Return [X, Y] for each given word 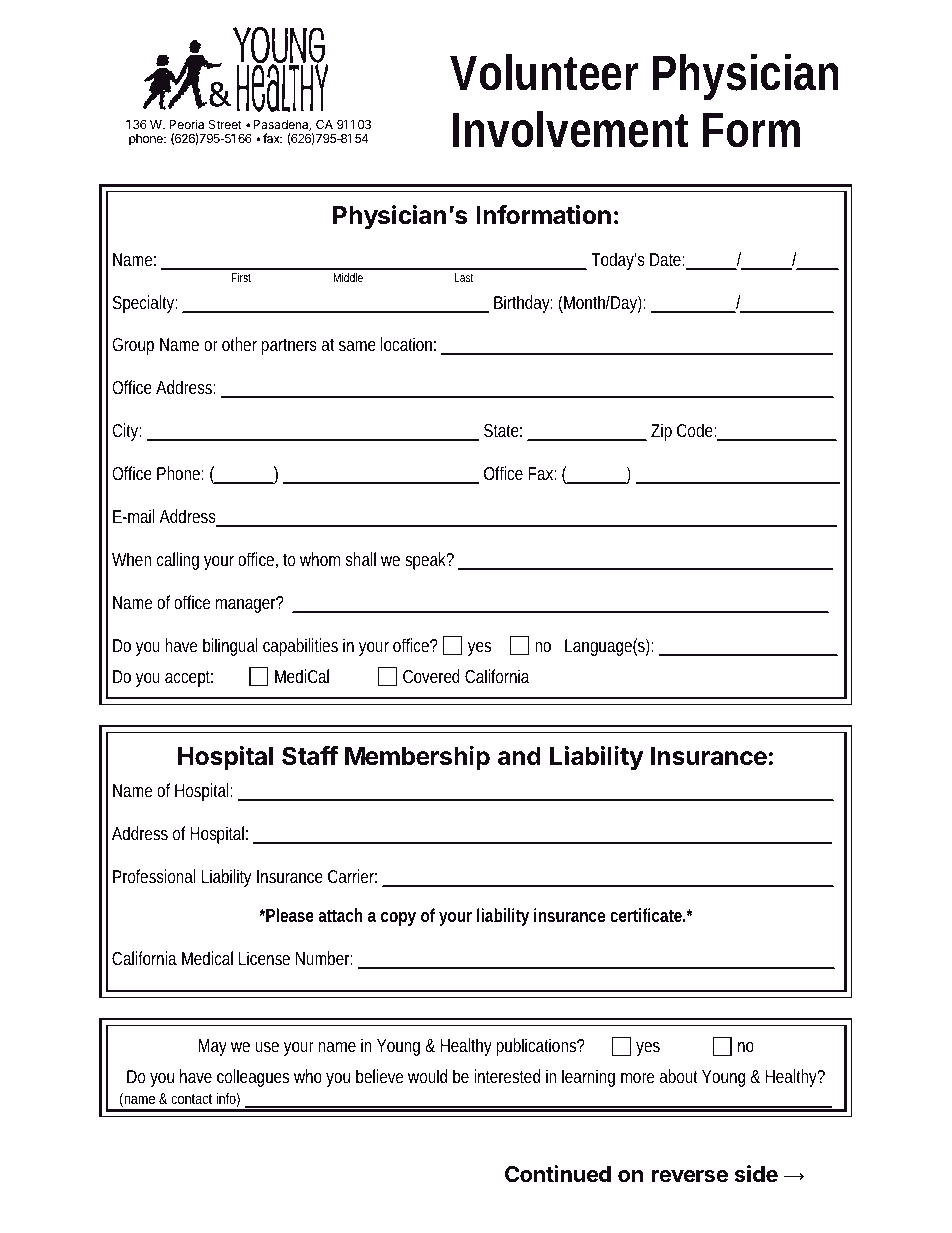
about [679, 1076]
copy [398, 919]
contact [191, 1099]
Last [464, 277]
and [519, 756]
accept [189, 679]
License [264, 958]
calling [178, 561]
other [239, 344]
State [503, 430]
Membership [417, 758]
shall [361, 559]
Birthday [523, 304]
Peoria [186, 124]
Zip [661, 432]
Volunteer [544, 72]
